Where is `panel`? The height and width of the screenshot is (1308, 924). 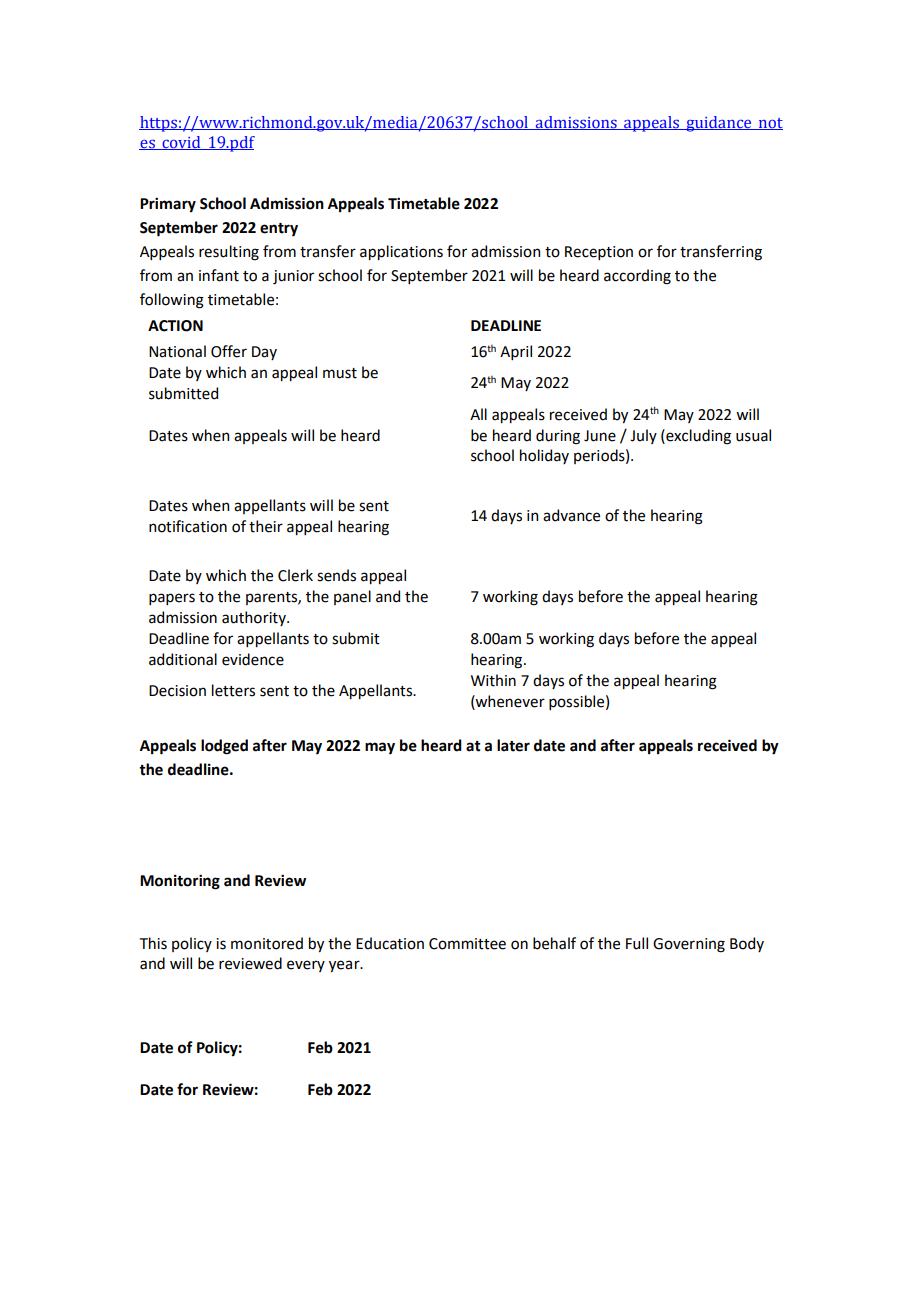 panel is located at coordinates (352, 597).
